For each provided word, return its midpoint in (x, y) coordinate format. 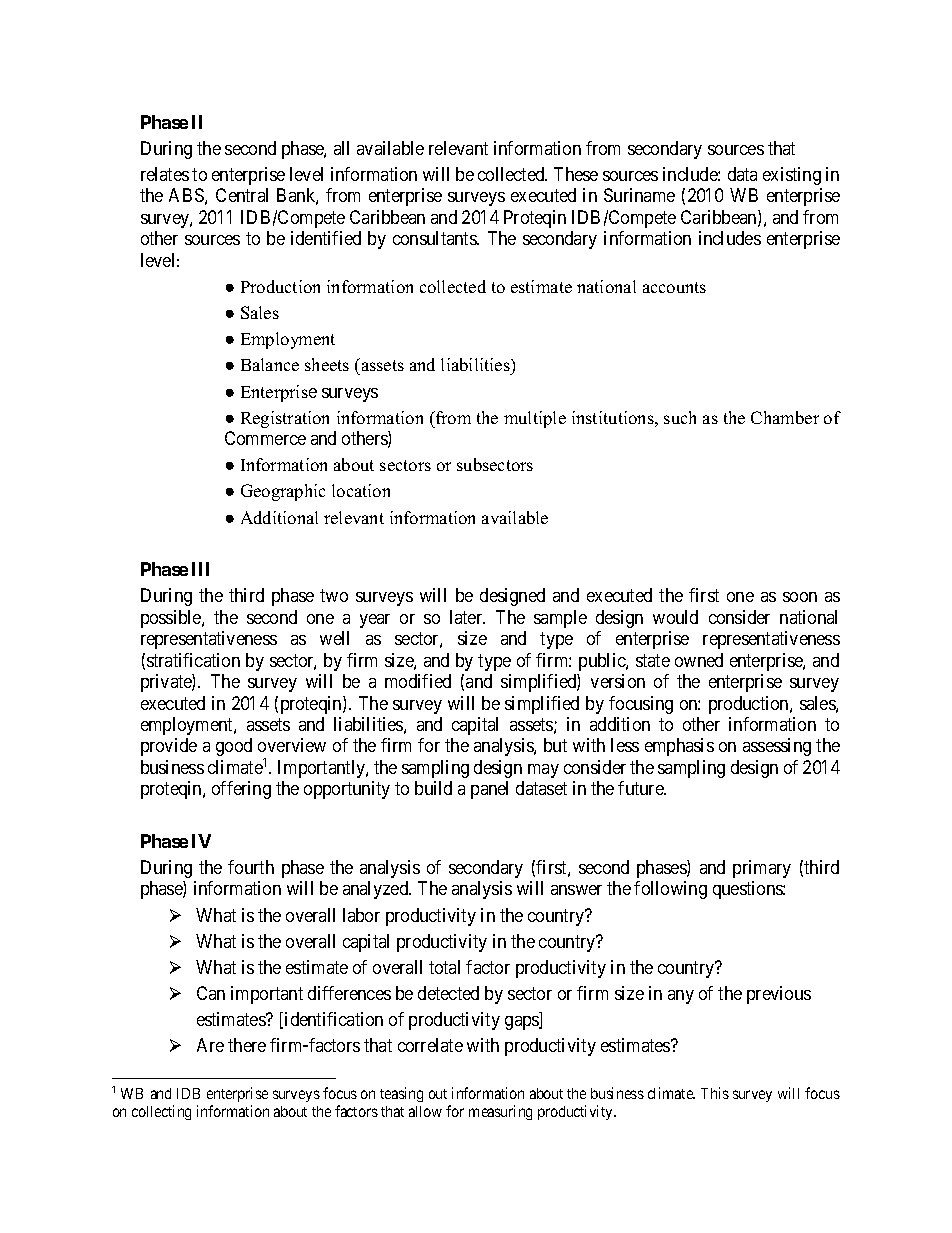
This (715, 1093)
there (247, 1045)
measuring (500, 1112)
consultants (435, 238)
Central (242, 195)
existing (792, 176)
